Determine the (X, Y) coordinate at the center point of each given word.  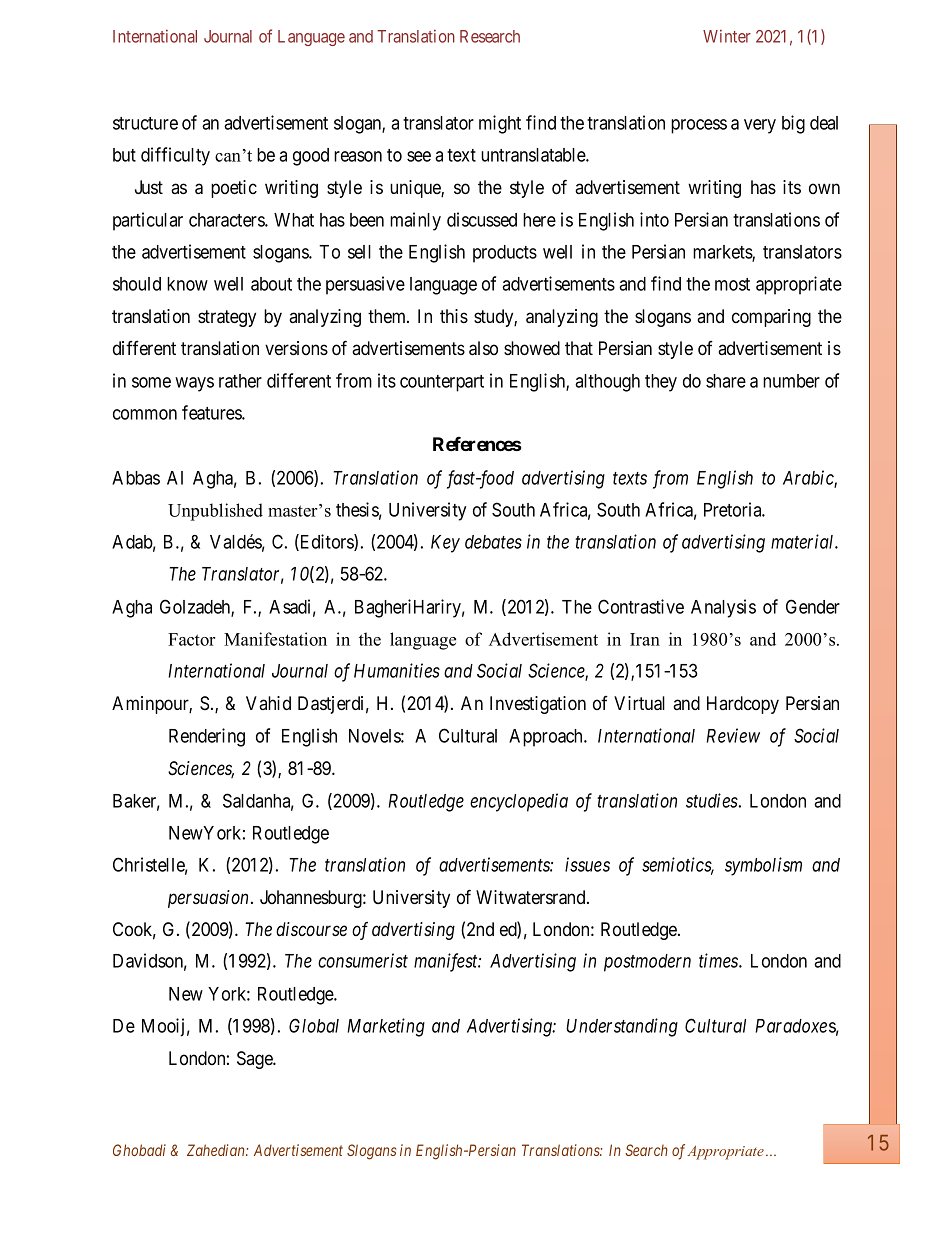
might (500, 124)
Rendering (207, 737)
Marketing (386, 1027)
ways (194, 384)
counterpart (442, 383)
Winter (727, 36)
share (726, 381)
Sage (255, 1060)
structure (145, 123)
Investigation (538, 705)
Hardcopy (743, 705)
